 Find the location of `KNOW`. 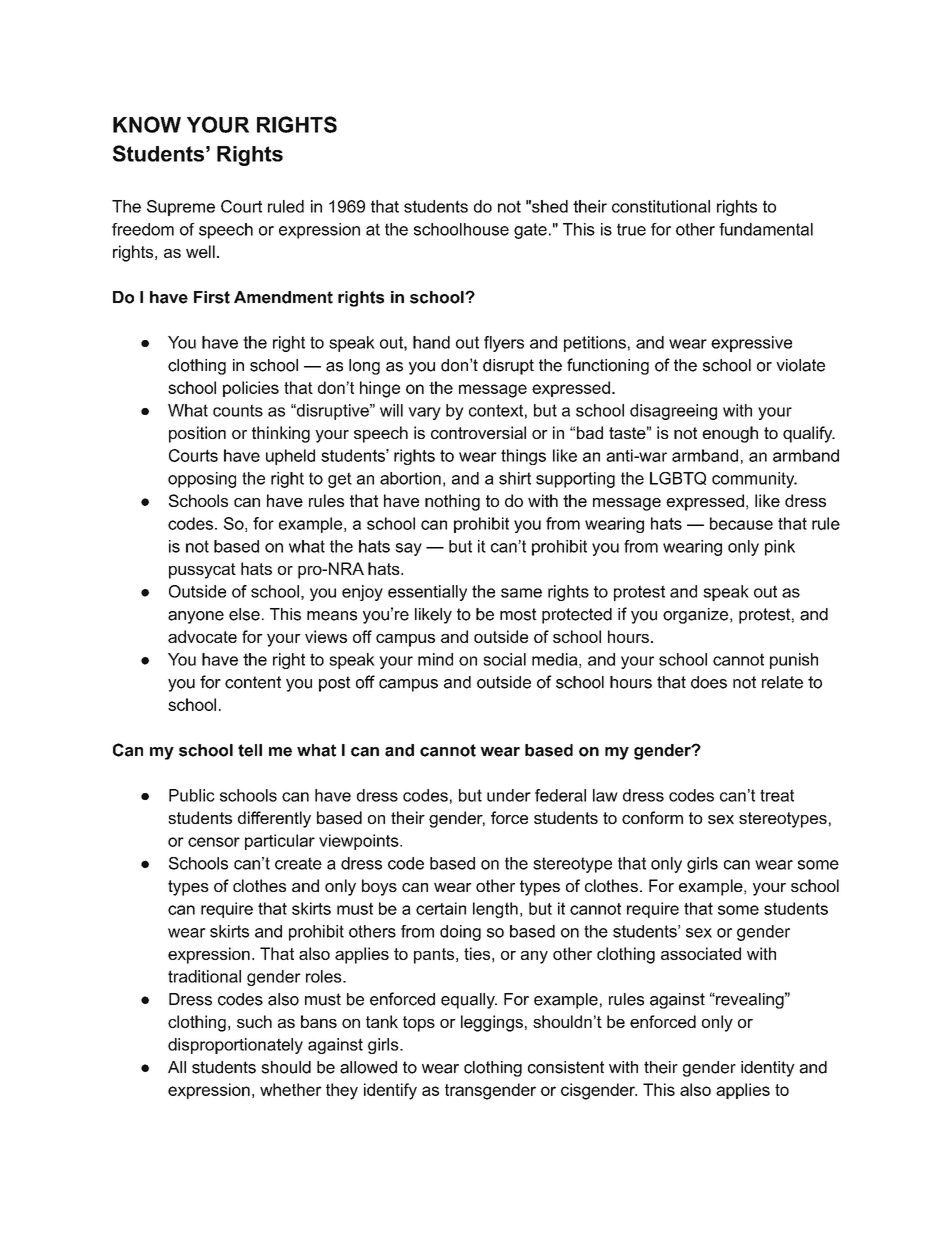

KNOW is located at coordinates (147, 124).
